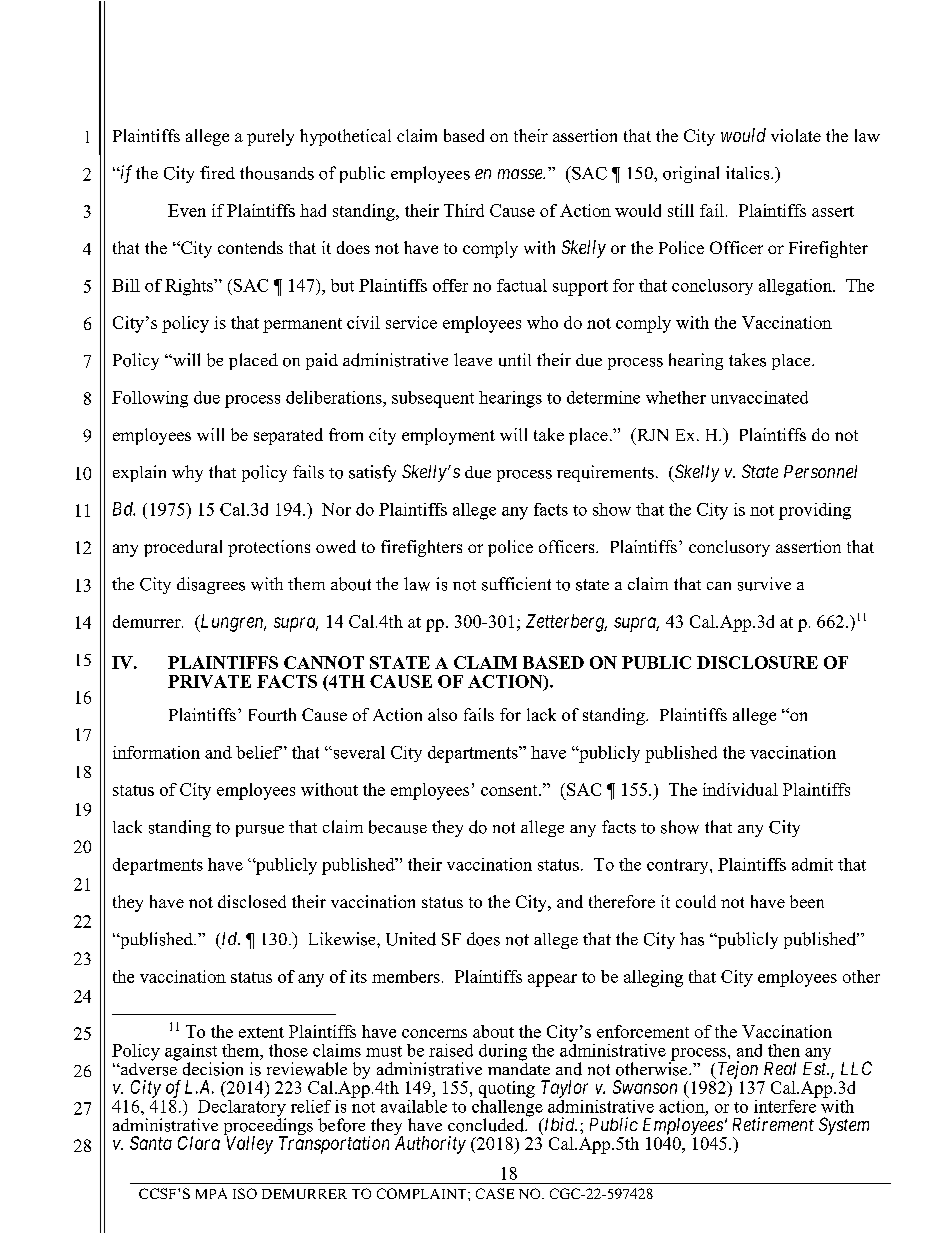 This document has width=952, height=1233. I want to click on belief, so click(259, 752).
